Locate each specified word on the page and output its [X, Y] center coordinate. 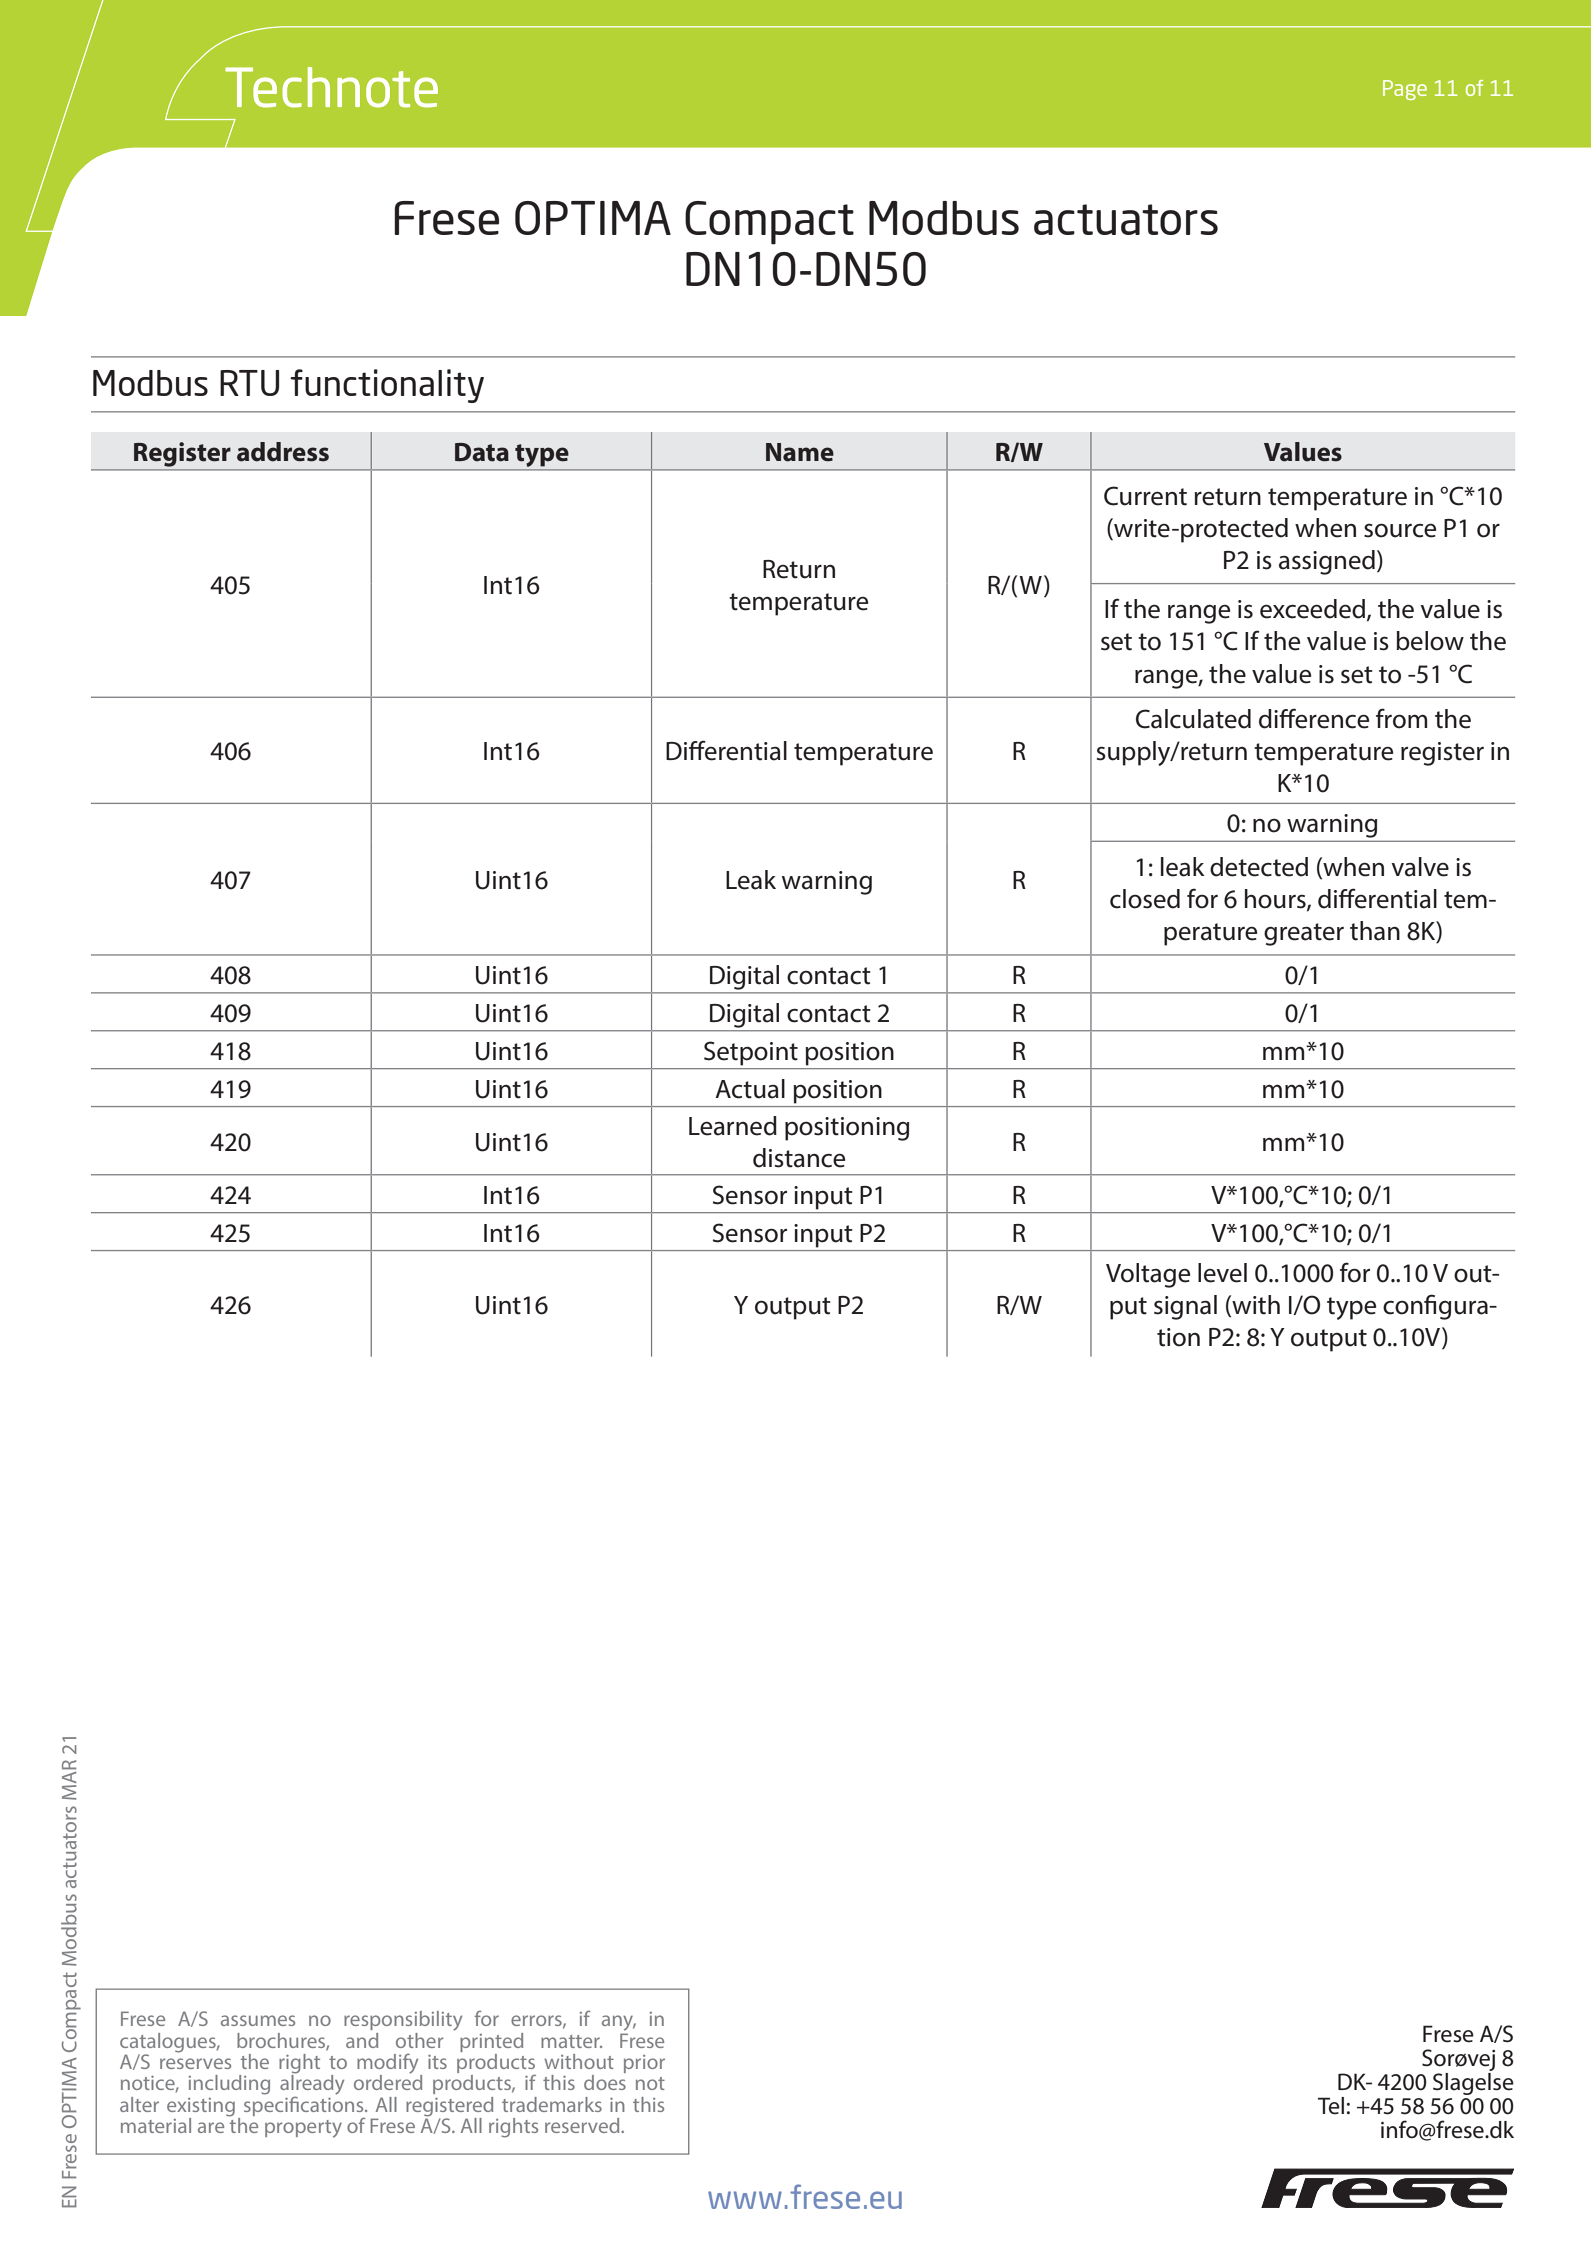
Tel [1331, 2106]
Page [1405, 90]
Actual [750, 1089]
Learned [733, 1126]
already [312, 2085]
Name [800, 452]
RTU [249, 383]
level [1222, 1273]
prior [644, 2064]
